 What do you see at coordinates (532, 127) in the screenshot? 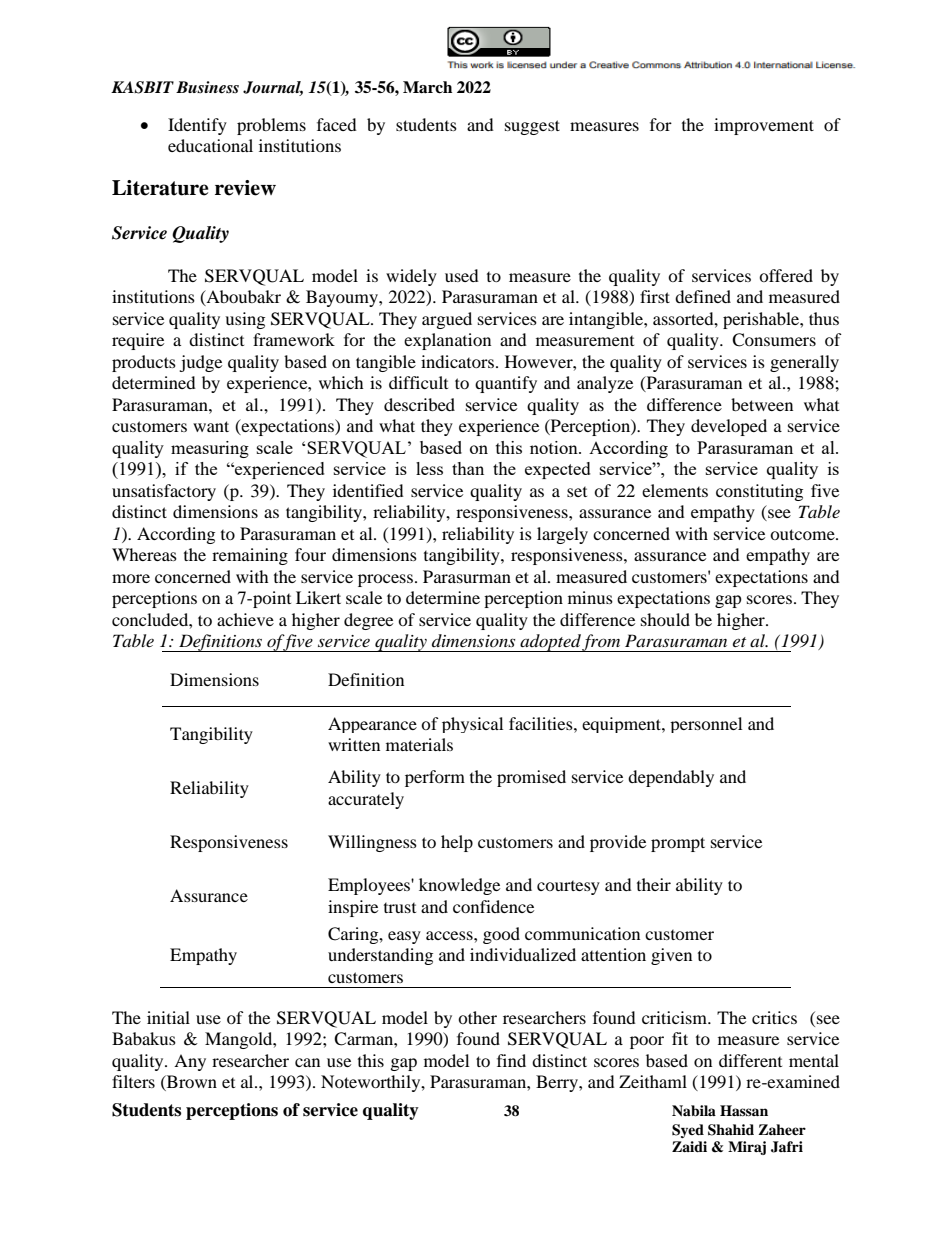
I see `suggest` at bounding box center [532, 127].
